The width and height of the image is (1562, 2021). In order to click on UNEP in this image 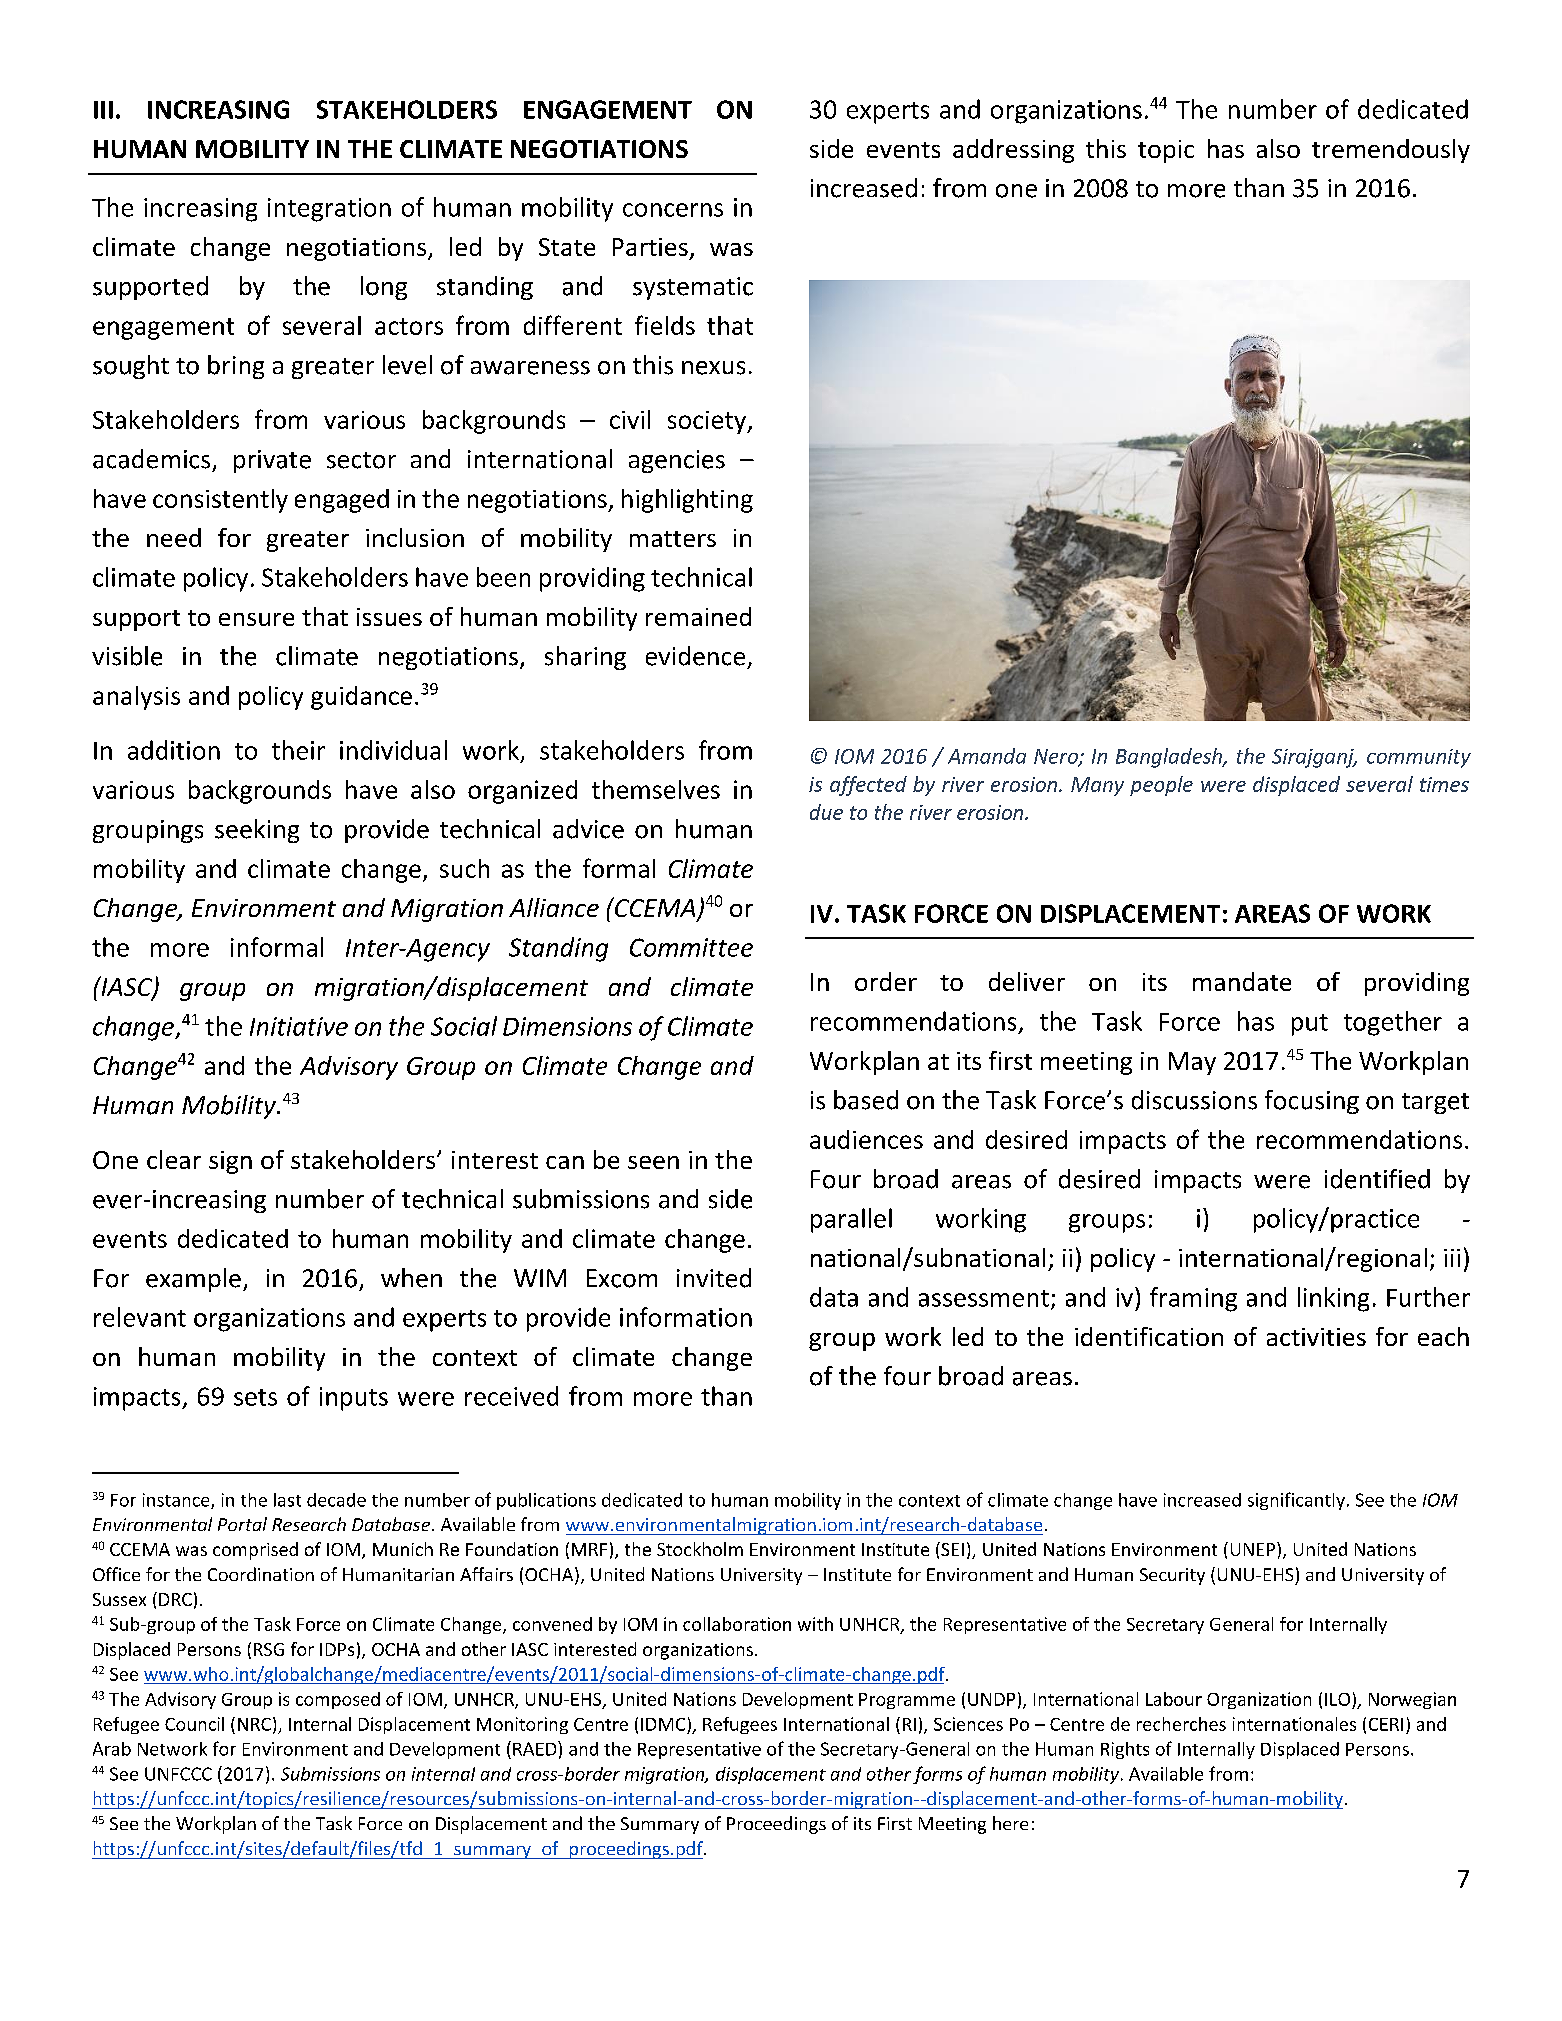, I will do `click(1254, 1549)`.
